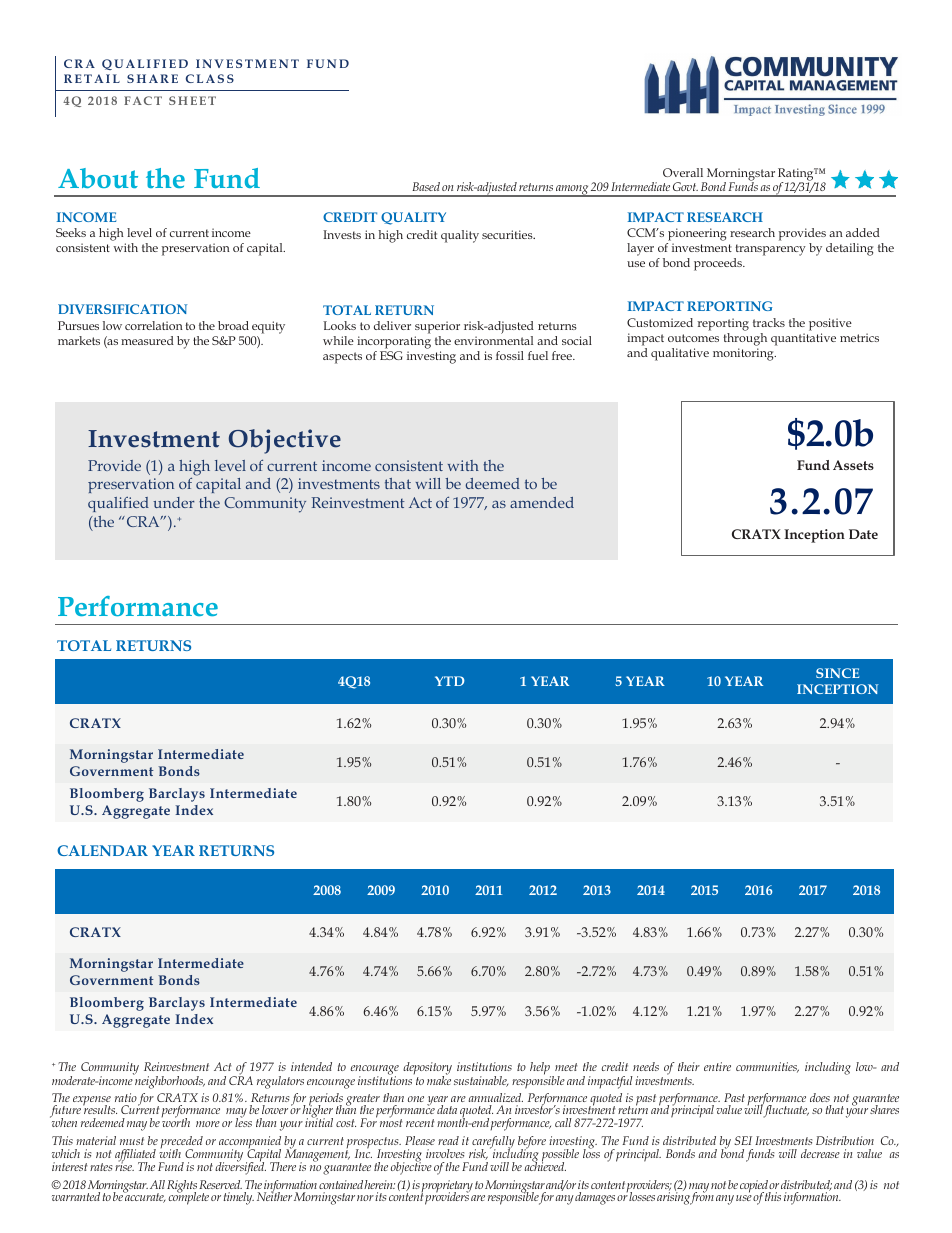 This document has height=1233, width=952. What do you see at coordinates (450, 681) in the document?
I see `YTD` at bounding box center [450, 681].
